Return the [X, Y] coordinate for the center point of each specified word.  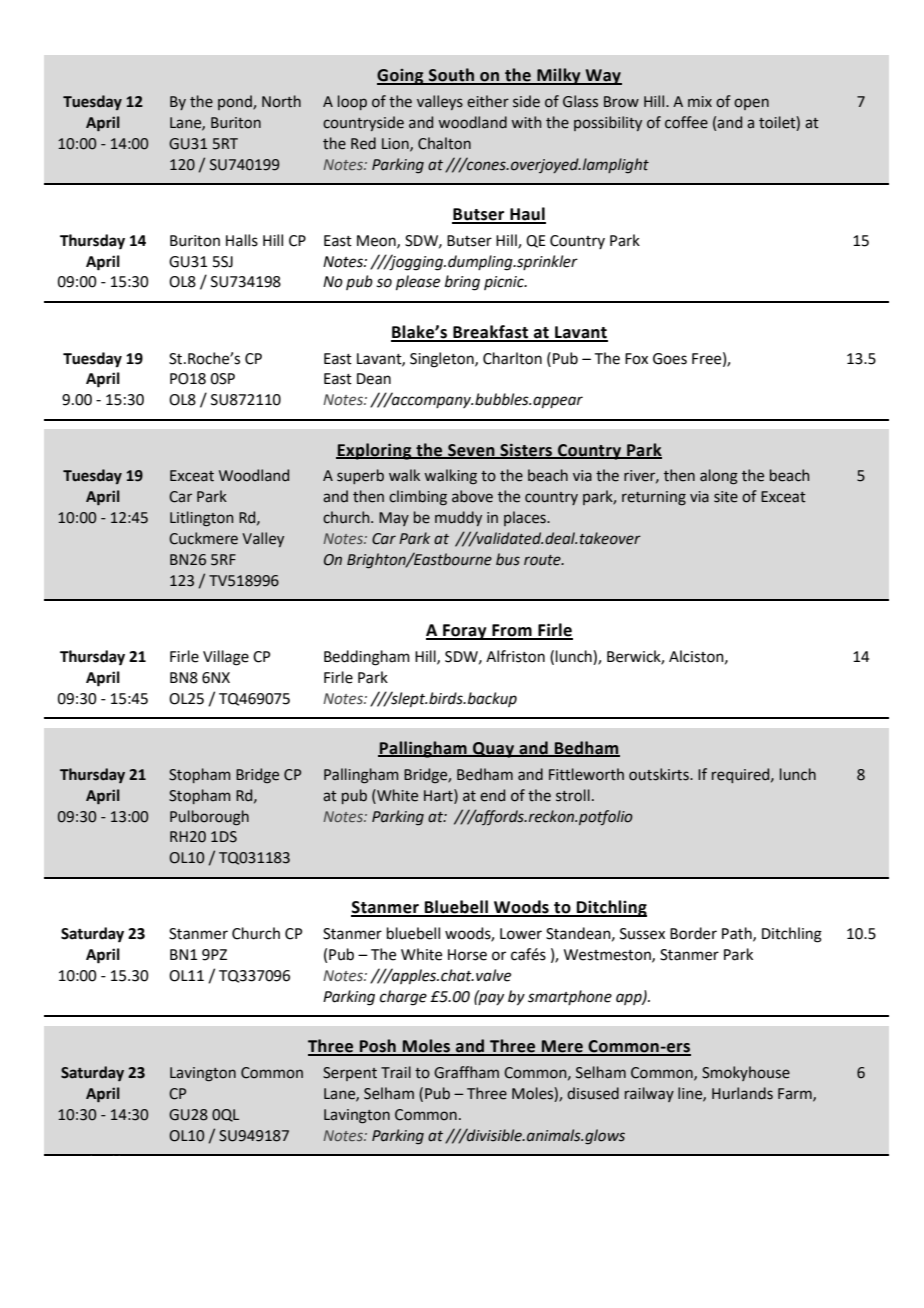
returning [654, 498]
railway [649, 1094]
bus [508, 559]
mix [700, 101]
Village [226, 658]
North [281, 101]
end [492, 795]
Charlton [512, 358]
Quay [494, 750]
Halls [242, 240]
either [488, 101]
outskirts [660, 774]
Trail [396, 1072]
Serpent [350, 1074]
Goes [670, 359]
